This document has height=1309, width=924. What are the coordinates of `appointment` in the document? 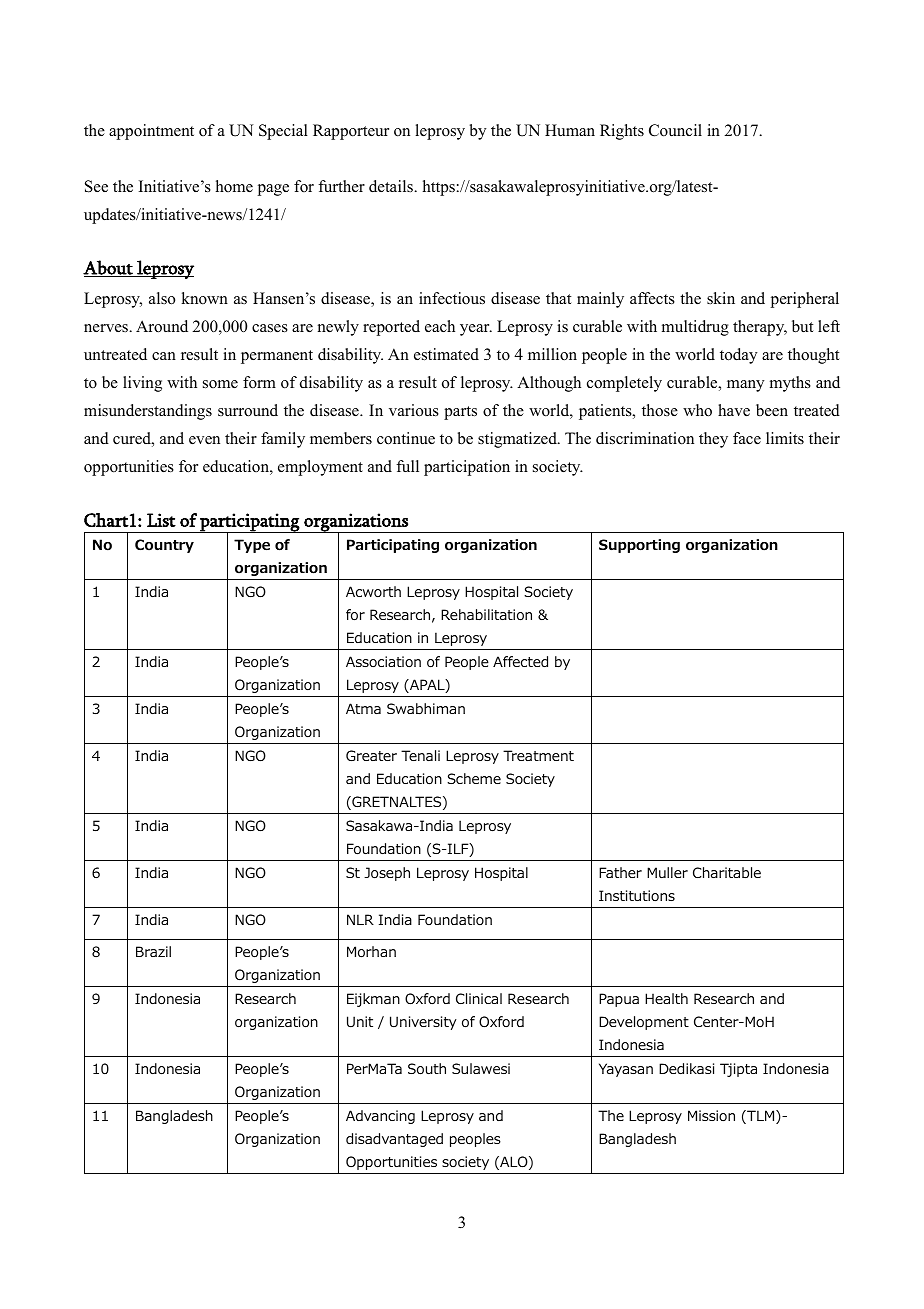 It's located at (151, 132).
